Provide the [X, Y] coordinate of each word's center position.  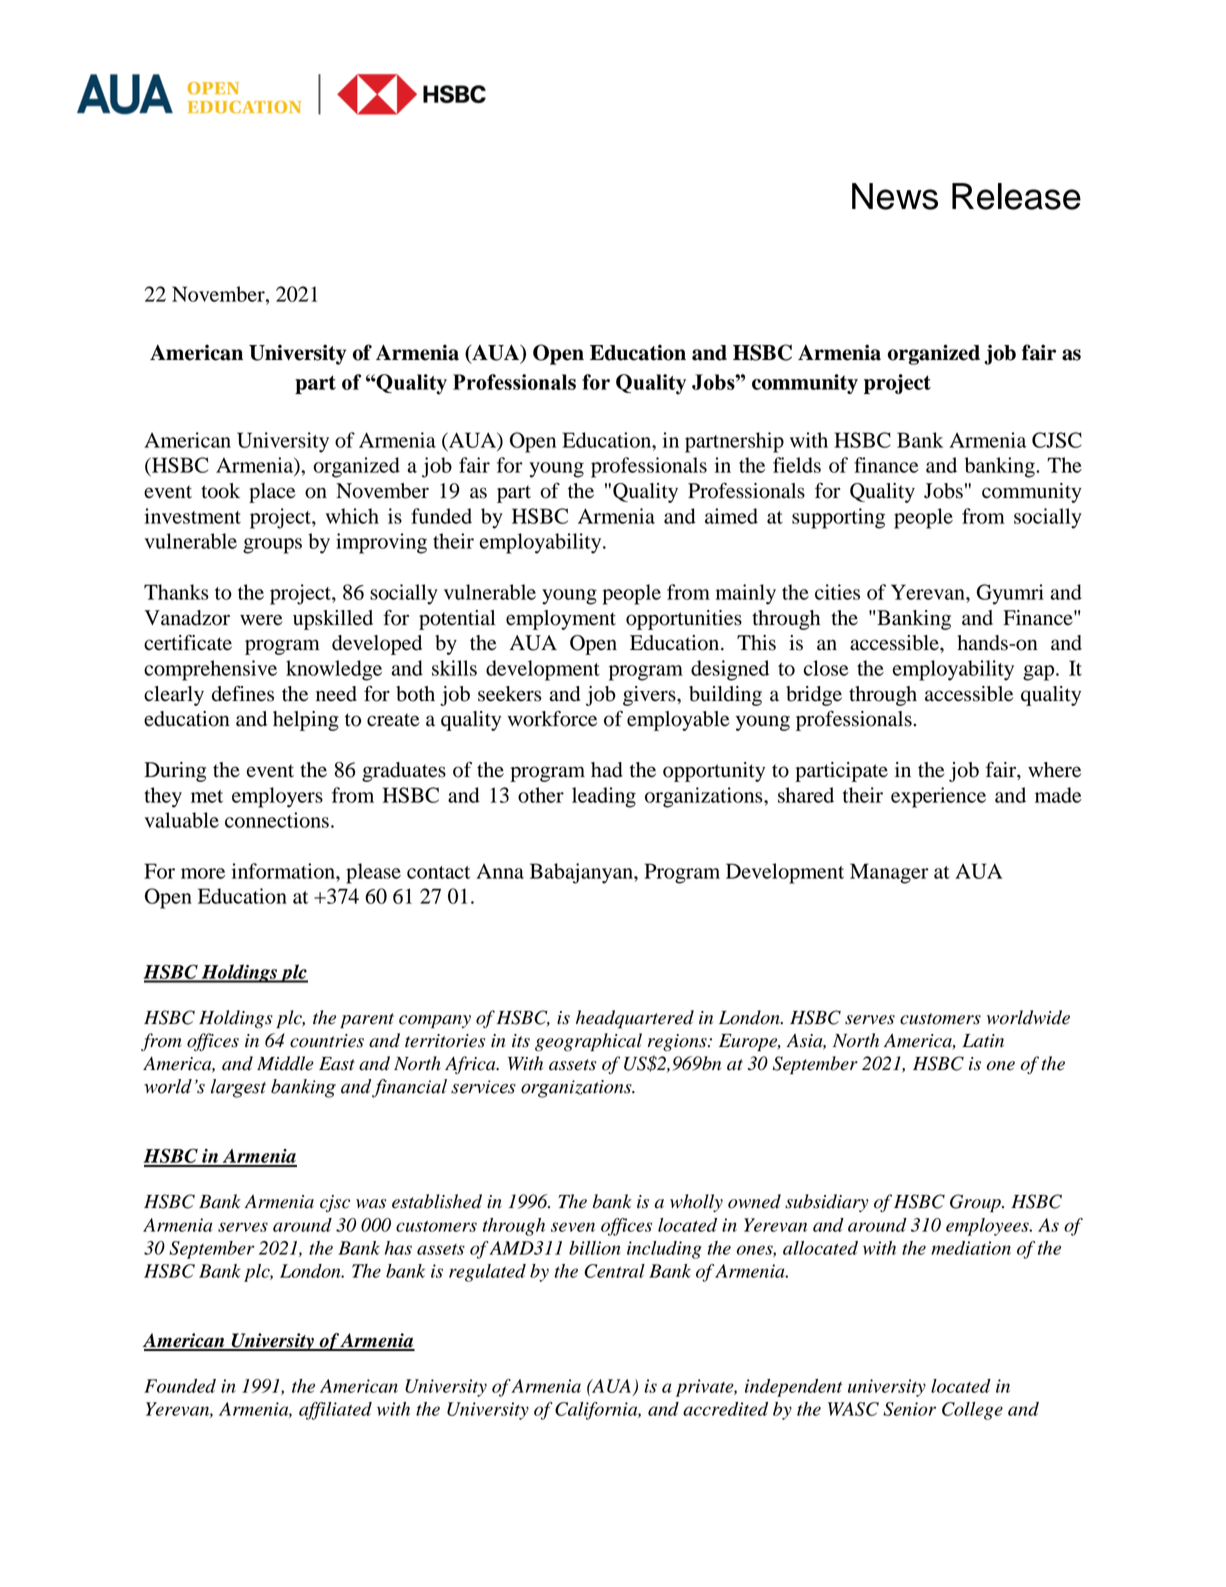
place [272, 493]
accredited [725, 1409]
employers [277, 797]
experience [938, 797]
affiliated [335, 1411]
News [895, 196]
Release [1016, 196]
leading [604, 797]
